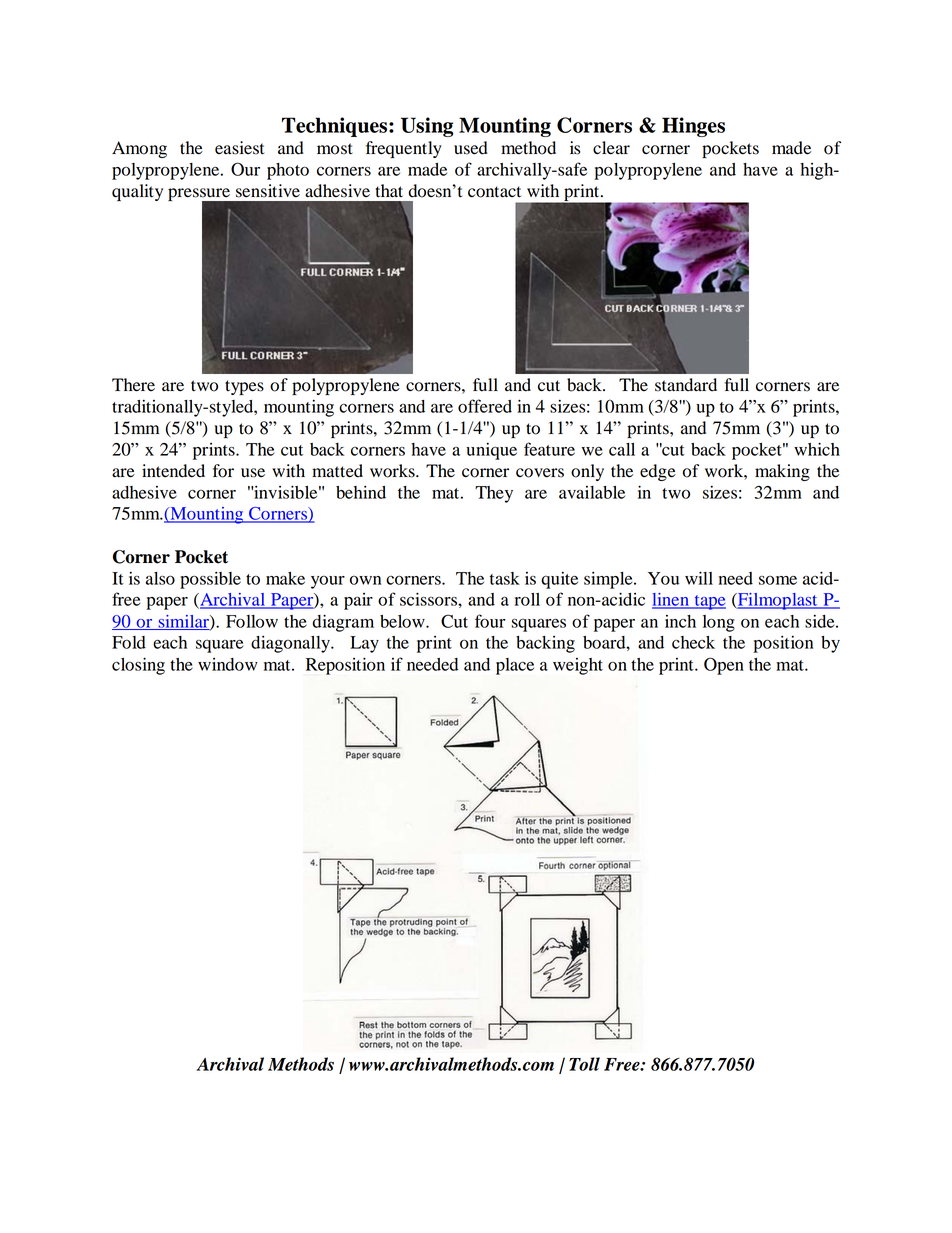 This image has height=1233, width=952. What do you see at coordinates (228, 664) in the image?
I see `window` at bounding box center [228, 664].
